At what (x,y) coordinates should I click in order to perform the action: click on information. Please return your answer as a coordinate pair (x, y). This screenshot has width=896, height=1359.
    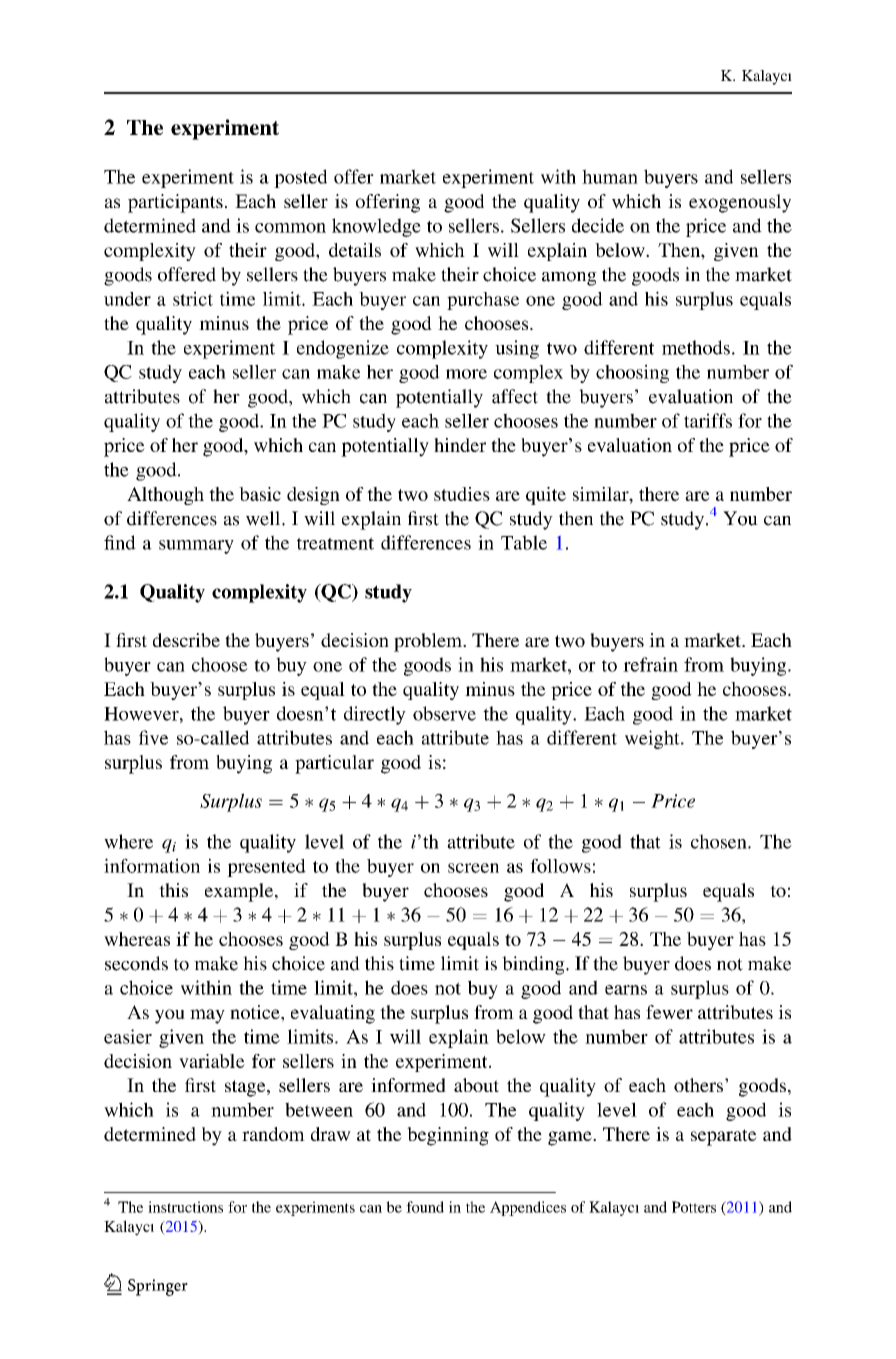
    Looking at the image, I should click on (152, 865).
